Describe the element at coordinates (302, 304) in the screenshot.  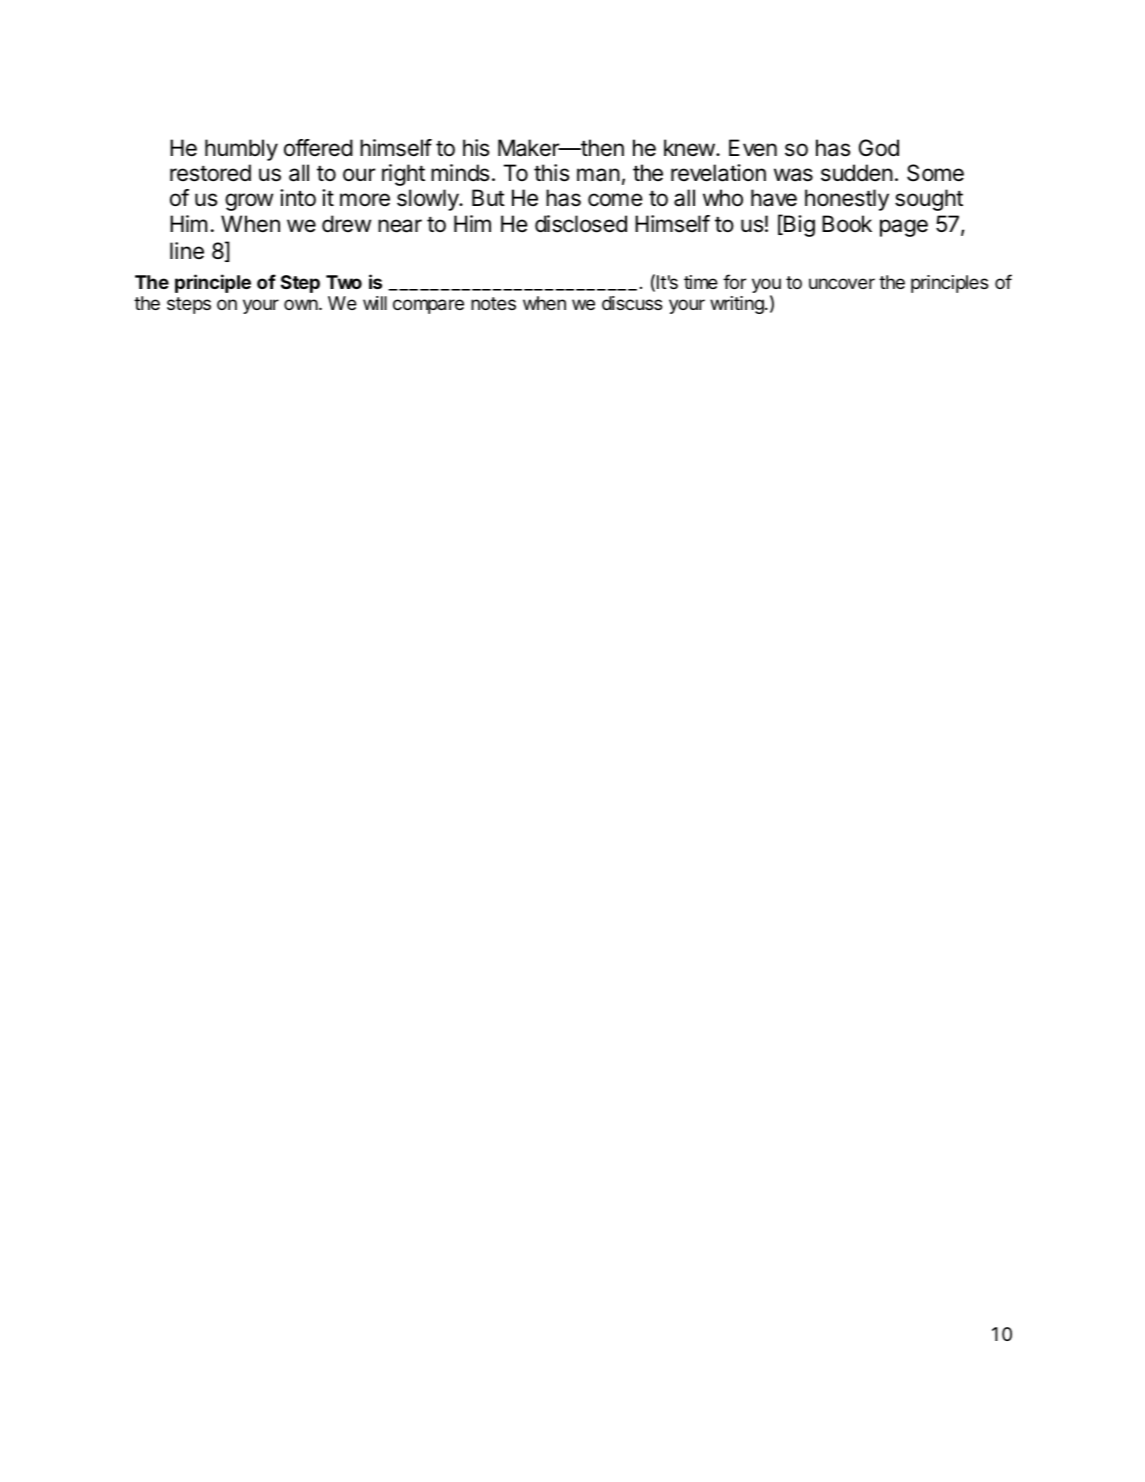
I see `own` at that location.
